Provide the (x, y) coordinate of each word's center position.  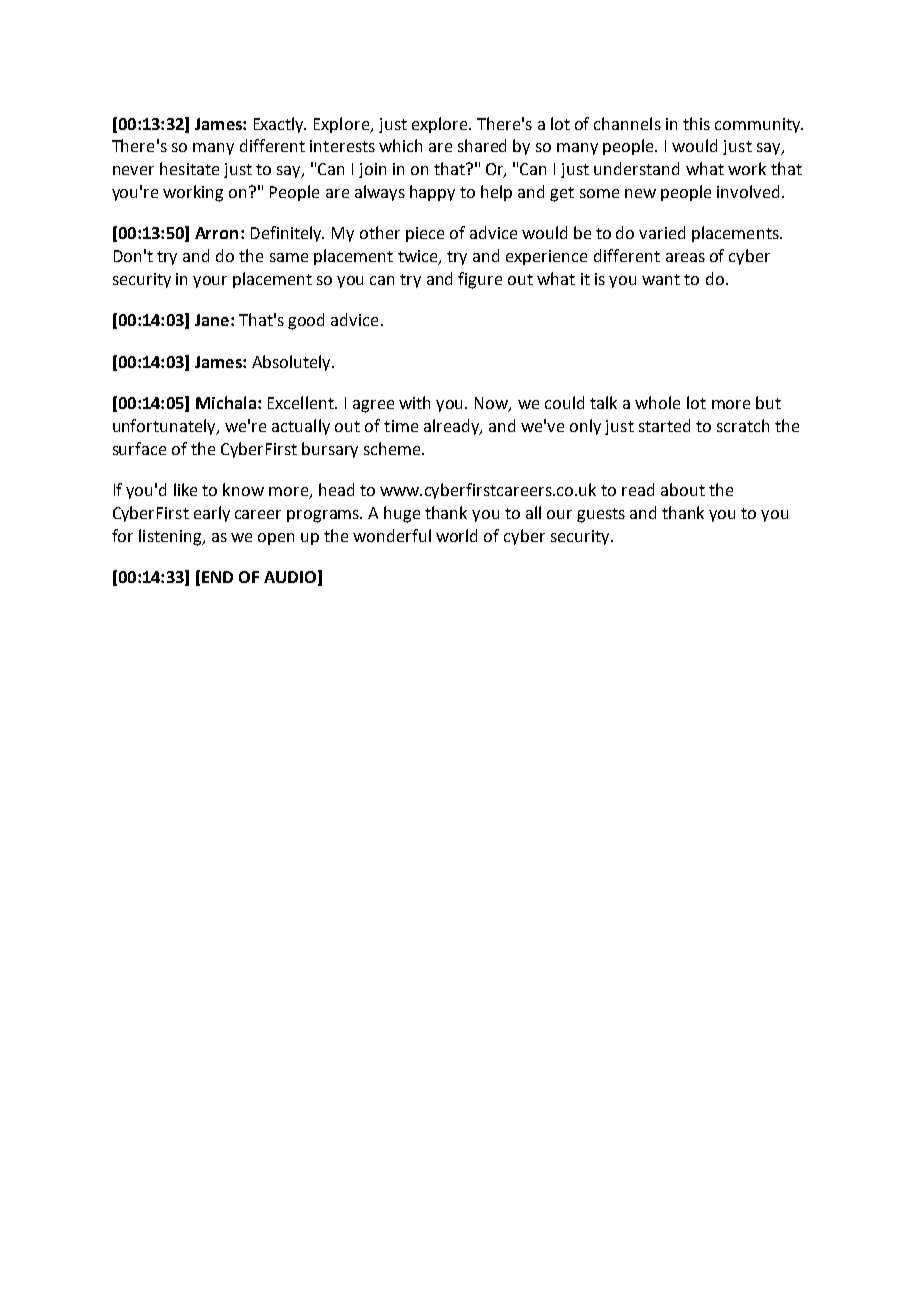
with (414, 402)
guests (601, 515)
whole (657, 402)
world (456, 535)
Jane (212, 320)
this (696, 123)
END (217, 577)
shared (482, 145)
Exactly (280, 125)
